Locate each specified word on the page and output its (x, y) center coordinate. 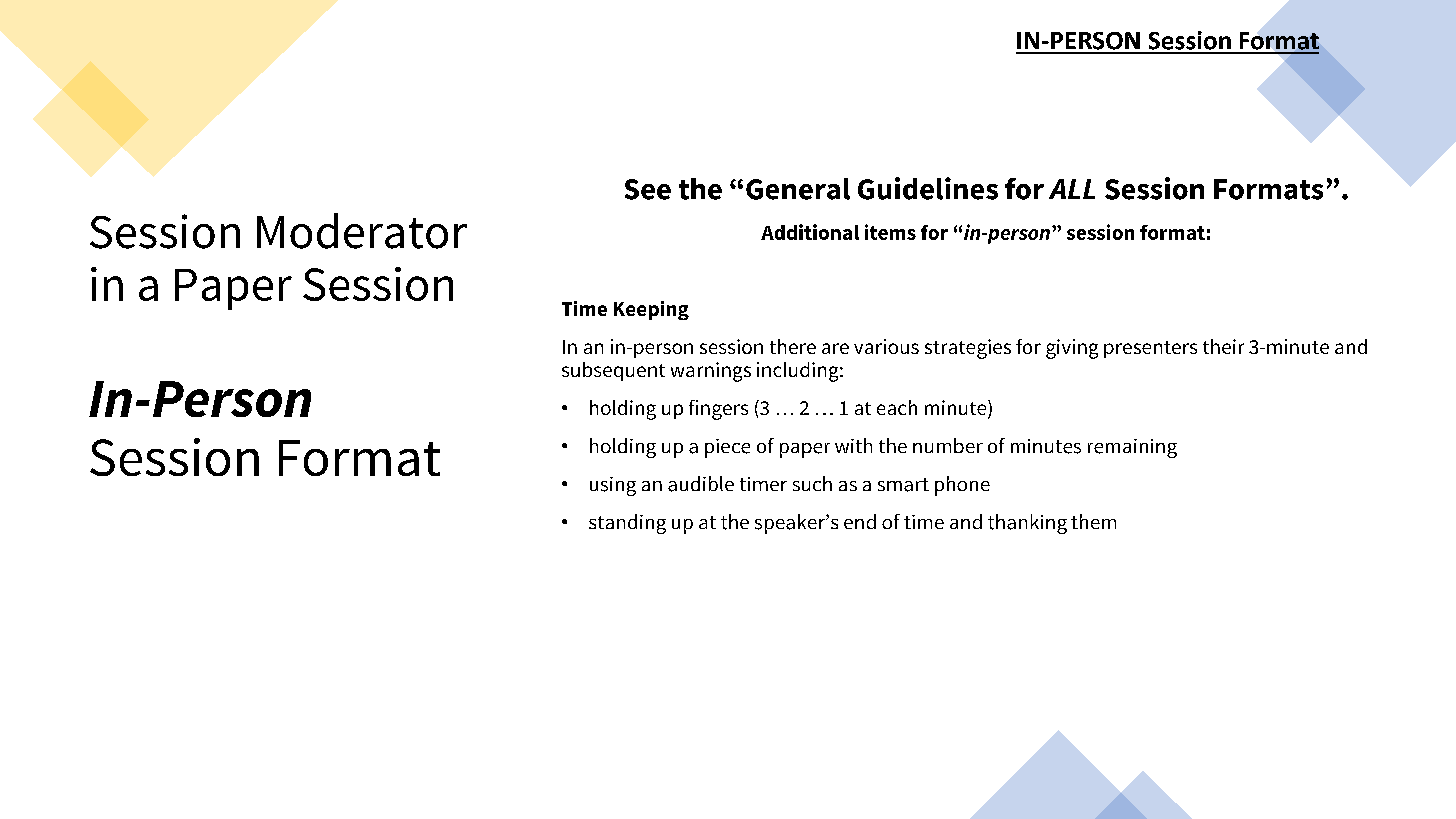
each (897, 407)
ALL (1072, 189)
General (798, 189)
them (1093, 521)
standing (627, 524)
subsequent (613, 371)
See (648, 189)
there (793, 346)
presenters (1150, 349)
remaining (1132, 448)
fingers (718, 410)
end (860, 521)
